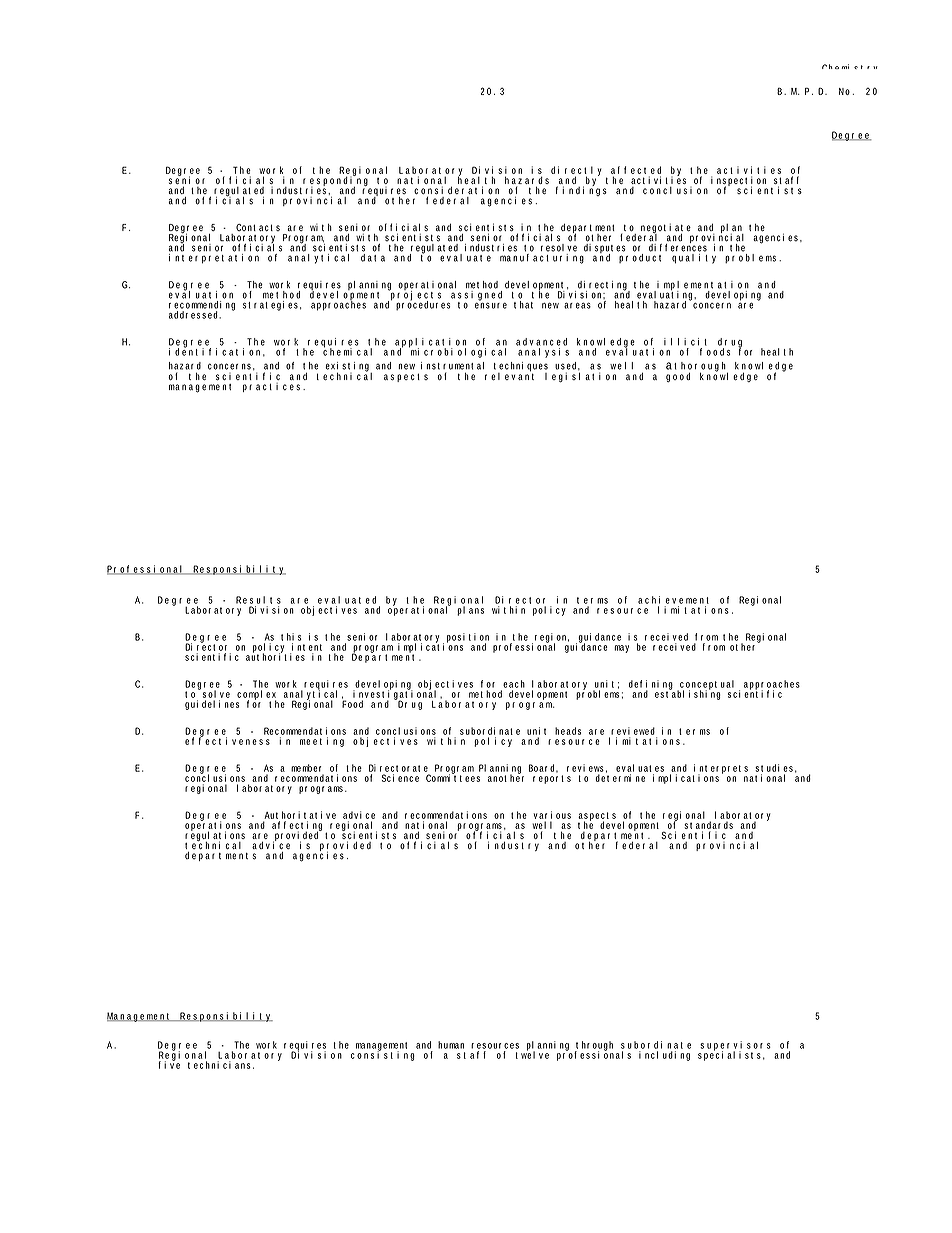 The height and width of the screenshot is (1233, 952). Describe the element at coordinates (258, 600) in the screenshot. I see `Results` at that location.
